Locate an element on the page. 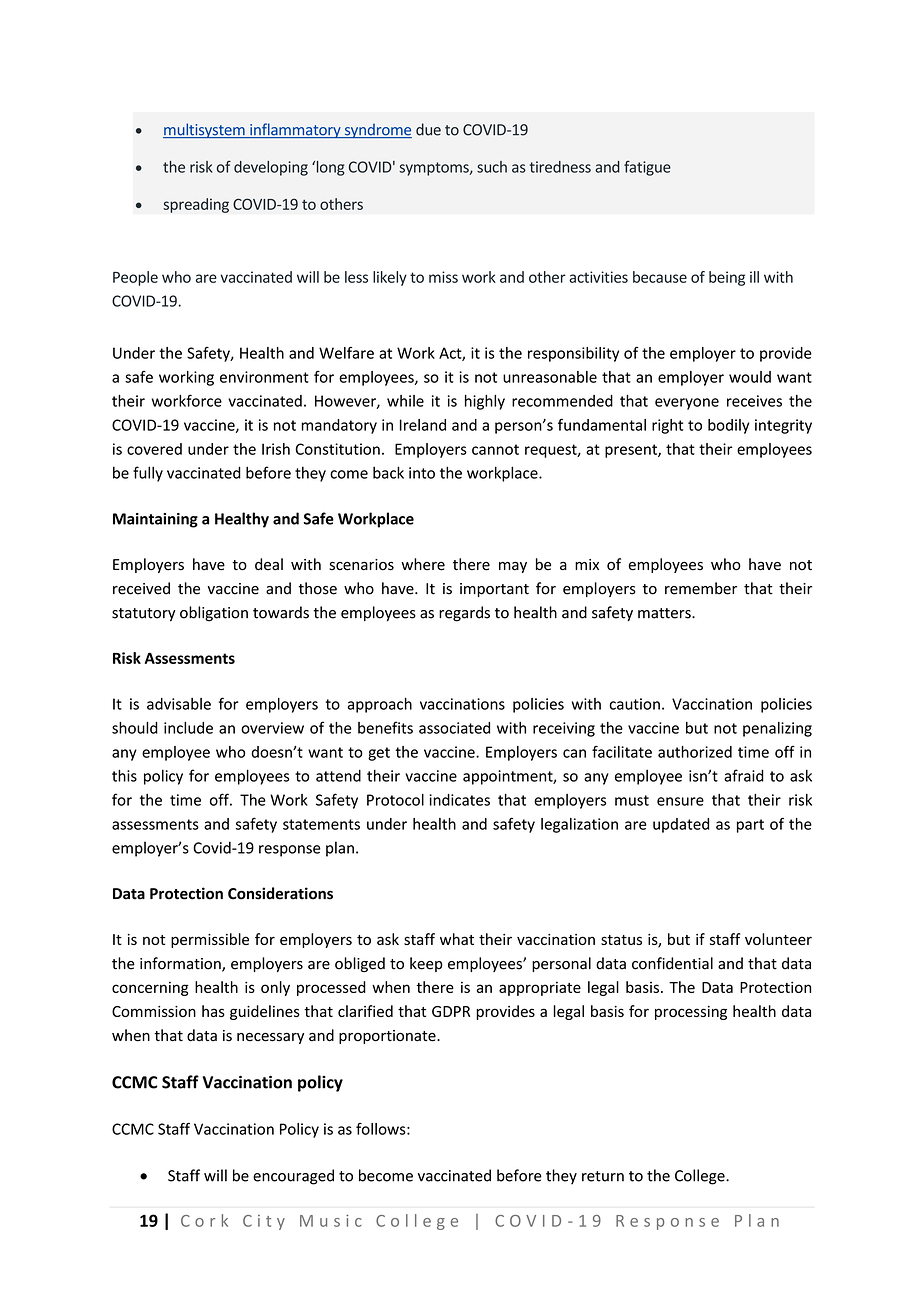 This page has width=924, height=1308. multisystem is located at coordinates (205, 130).
